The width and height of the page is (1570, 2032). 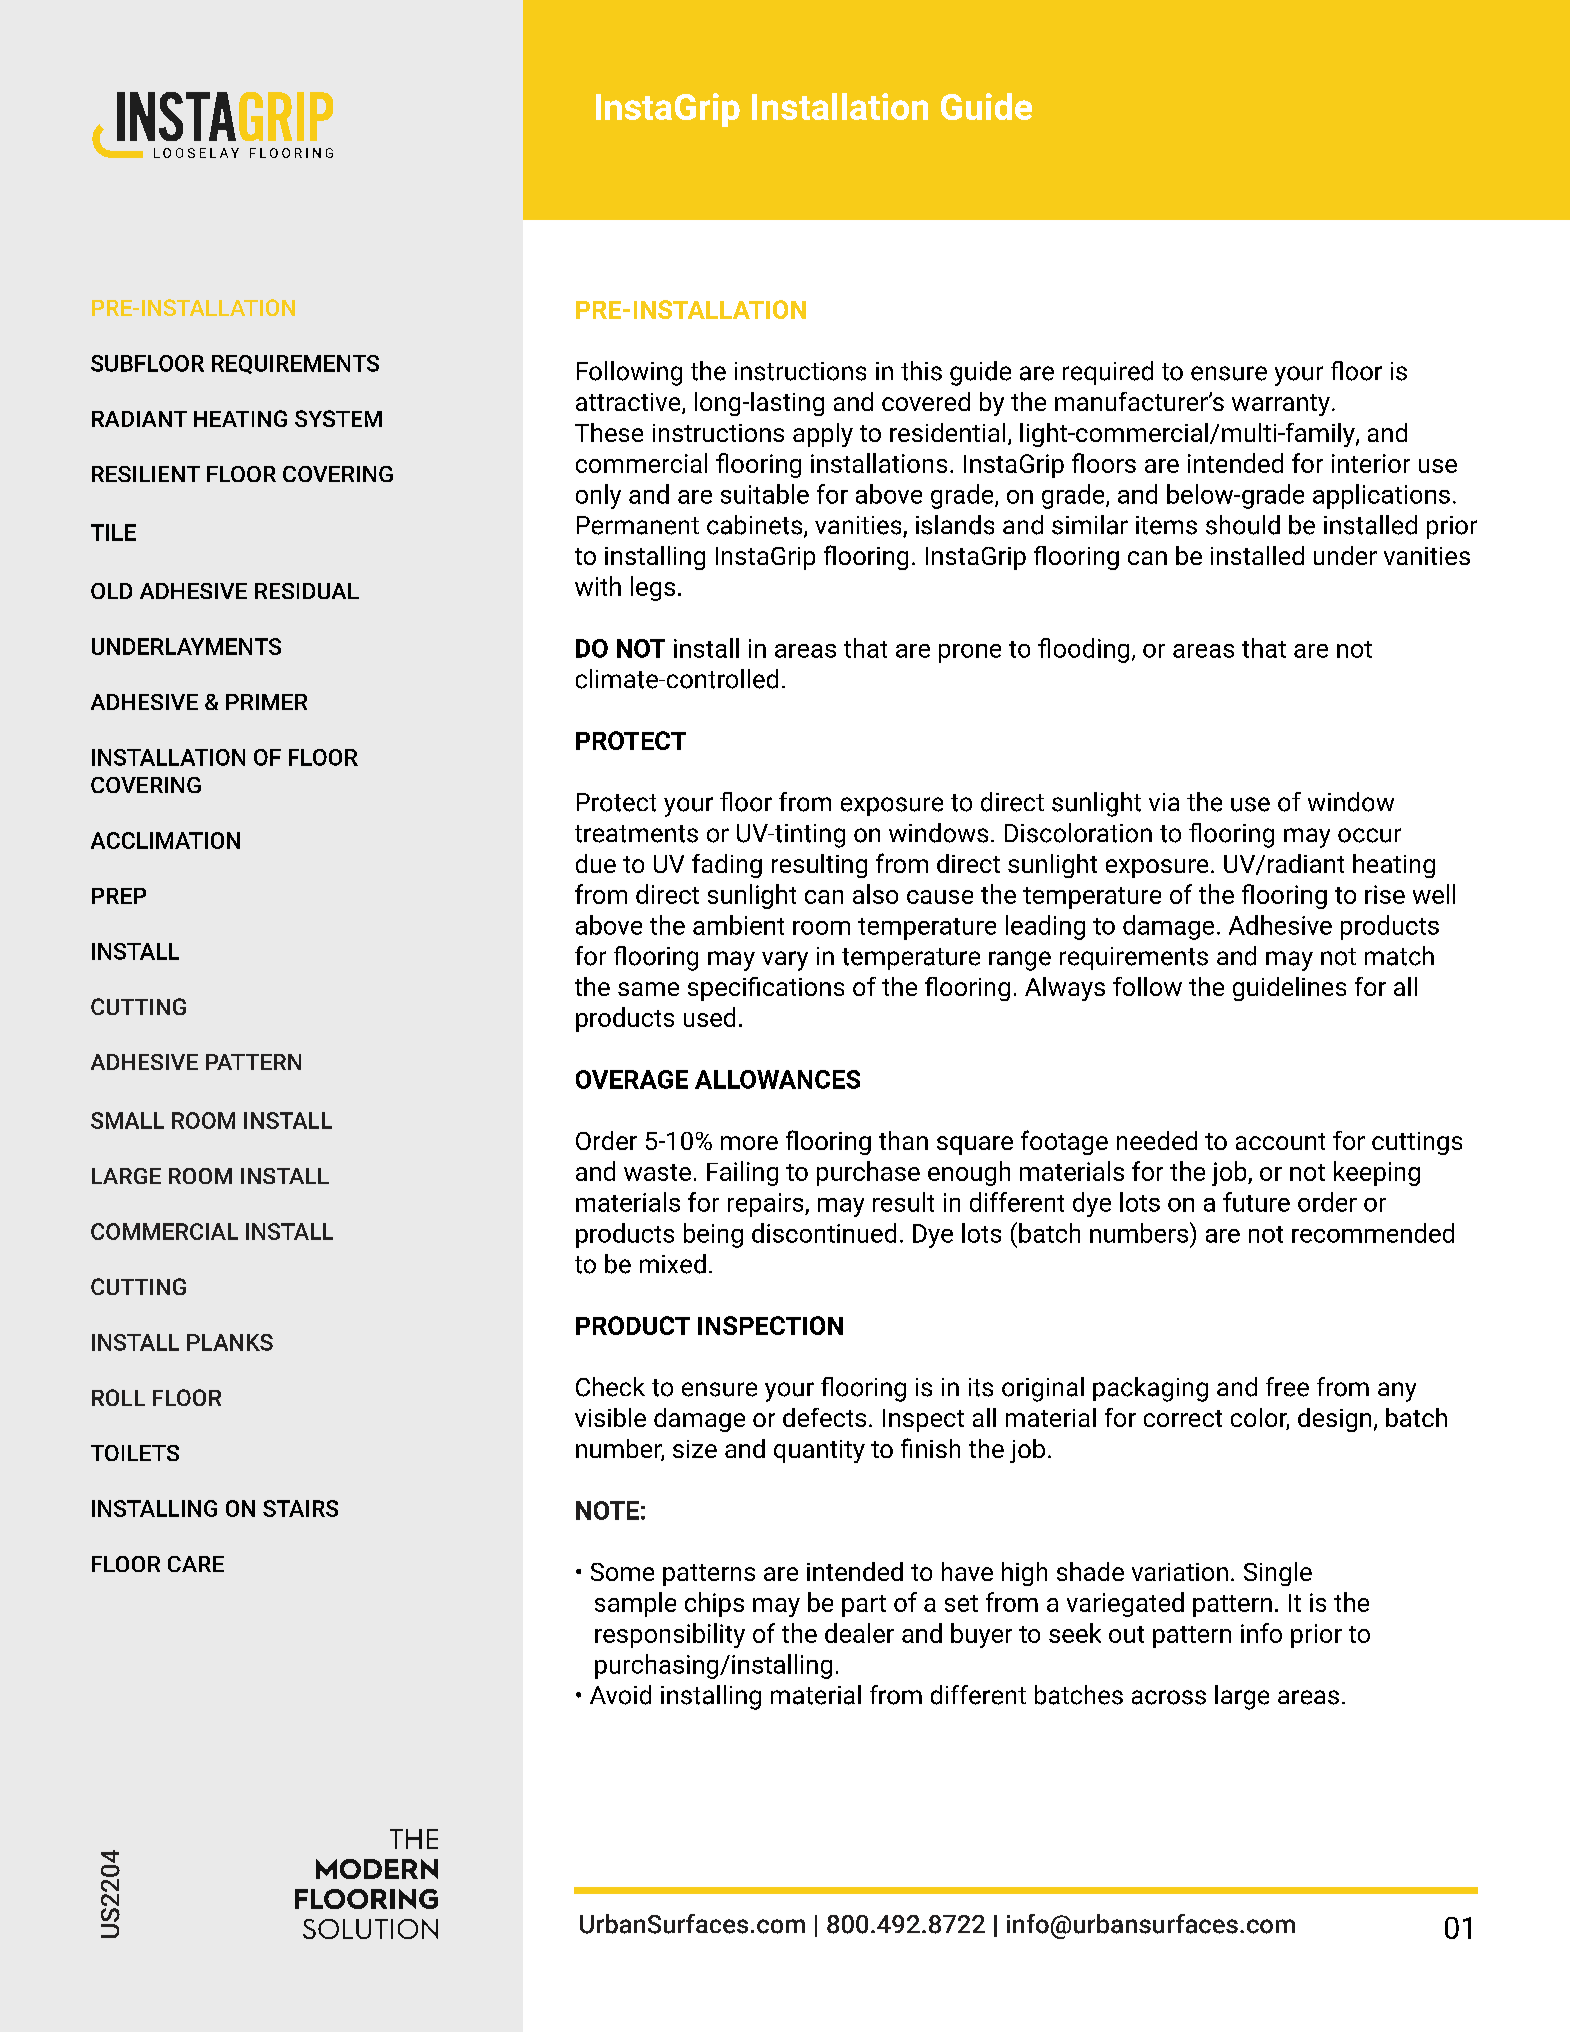 What do you see at coordinates (266, 702) in the page?
I see `PRIMER` at bounding box center [266, 702].
